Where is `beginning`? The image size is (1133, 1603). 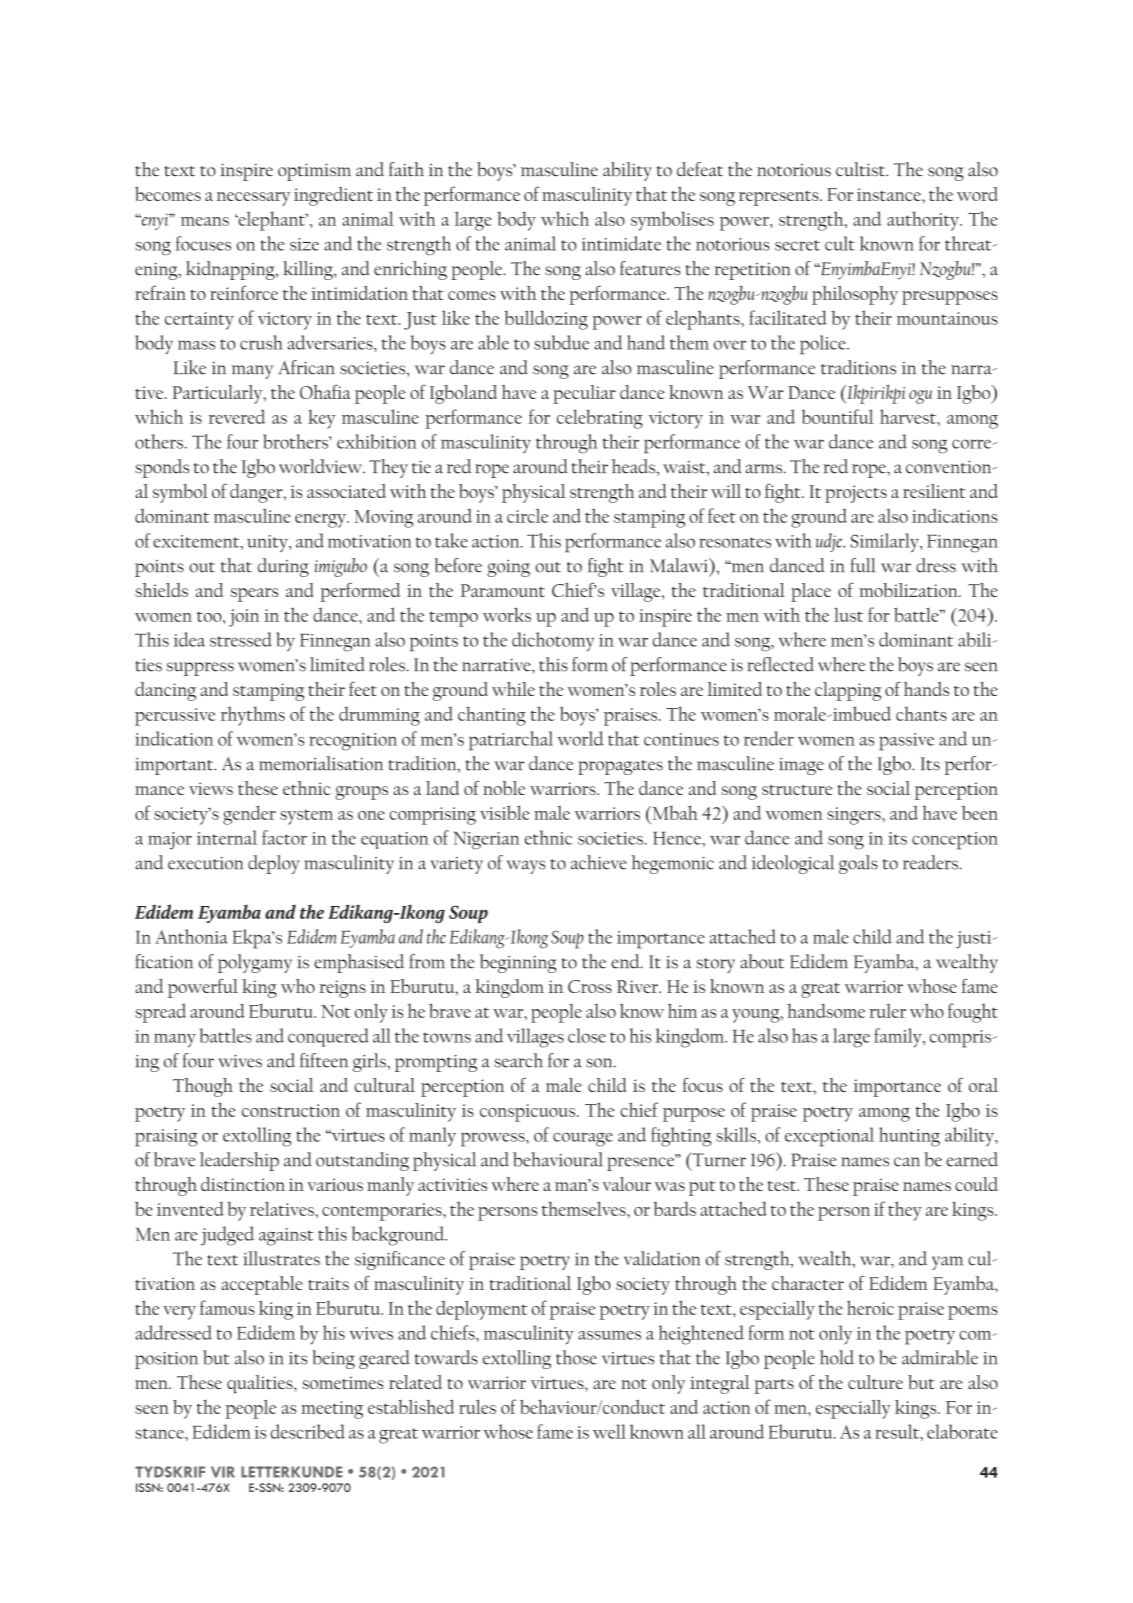 beginning is located at coordinates (518, 963).
